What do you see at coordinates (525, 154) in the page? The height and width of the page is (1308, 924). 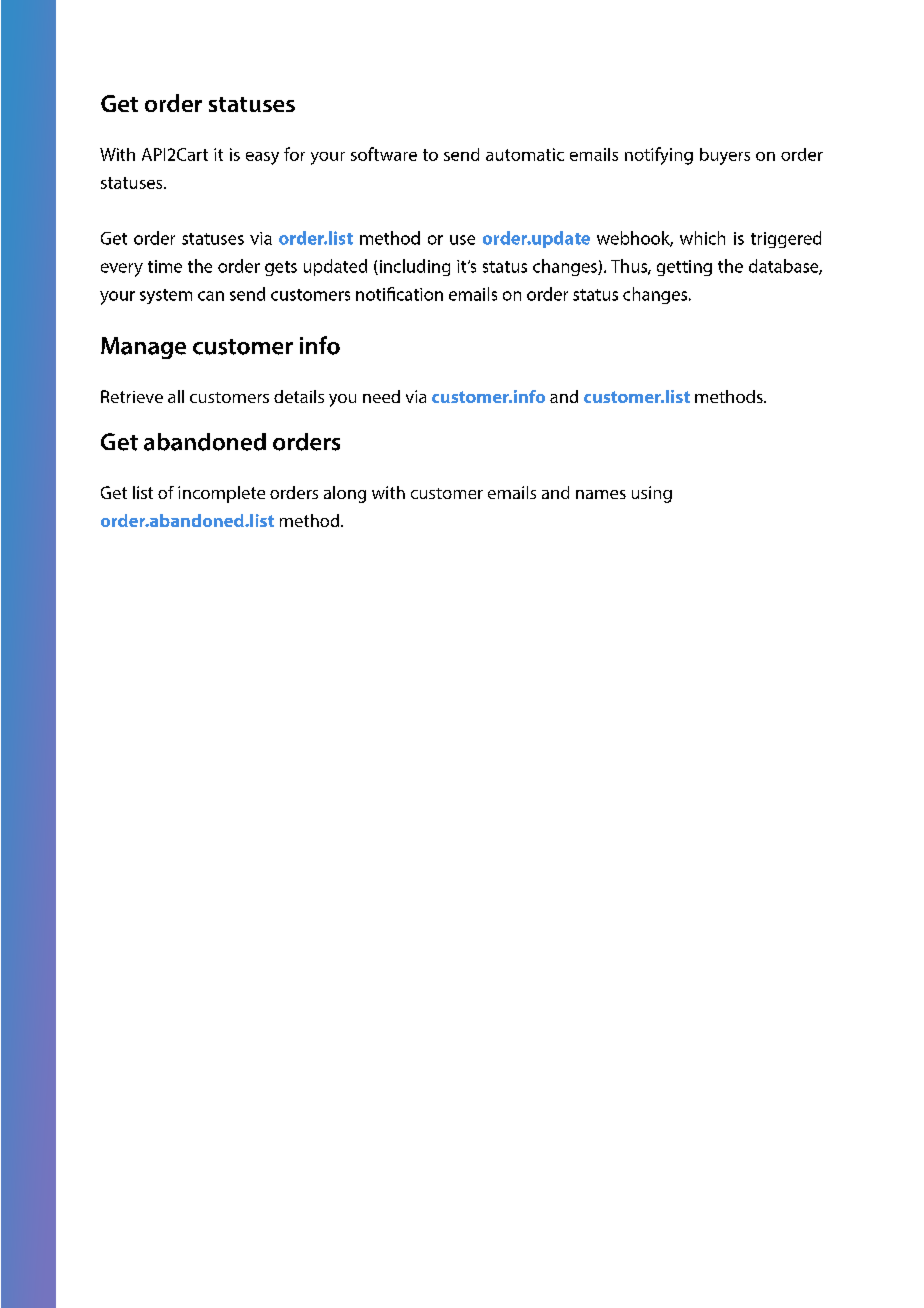 I see `automatic` at bounding box center [525, 154].
